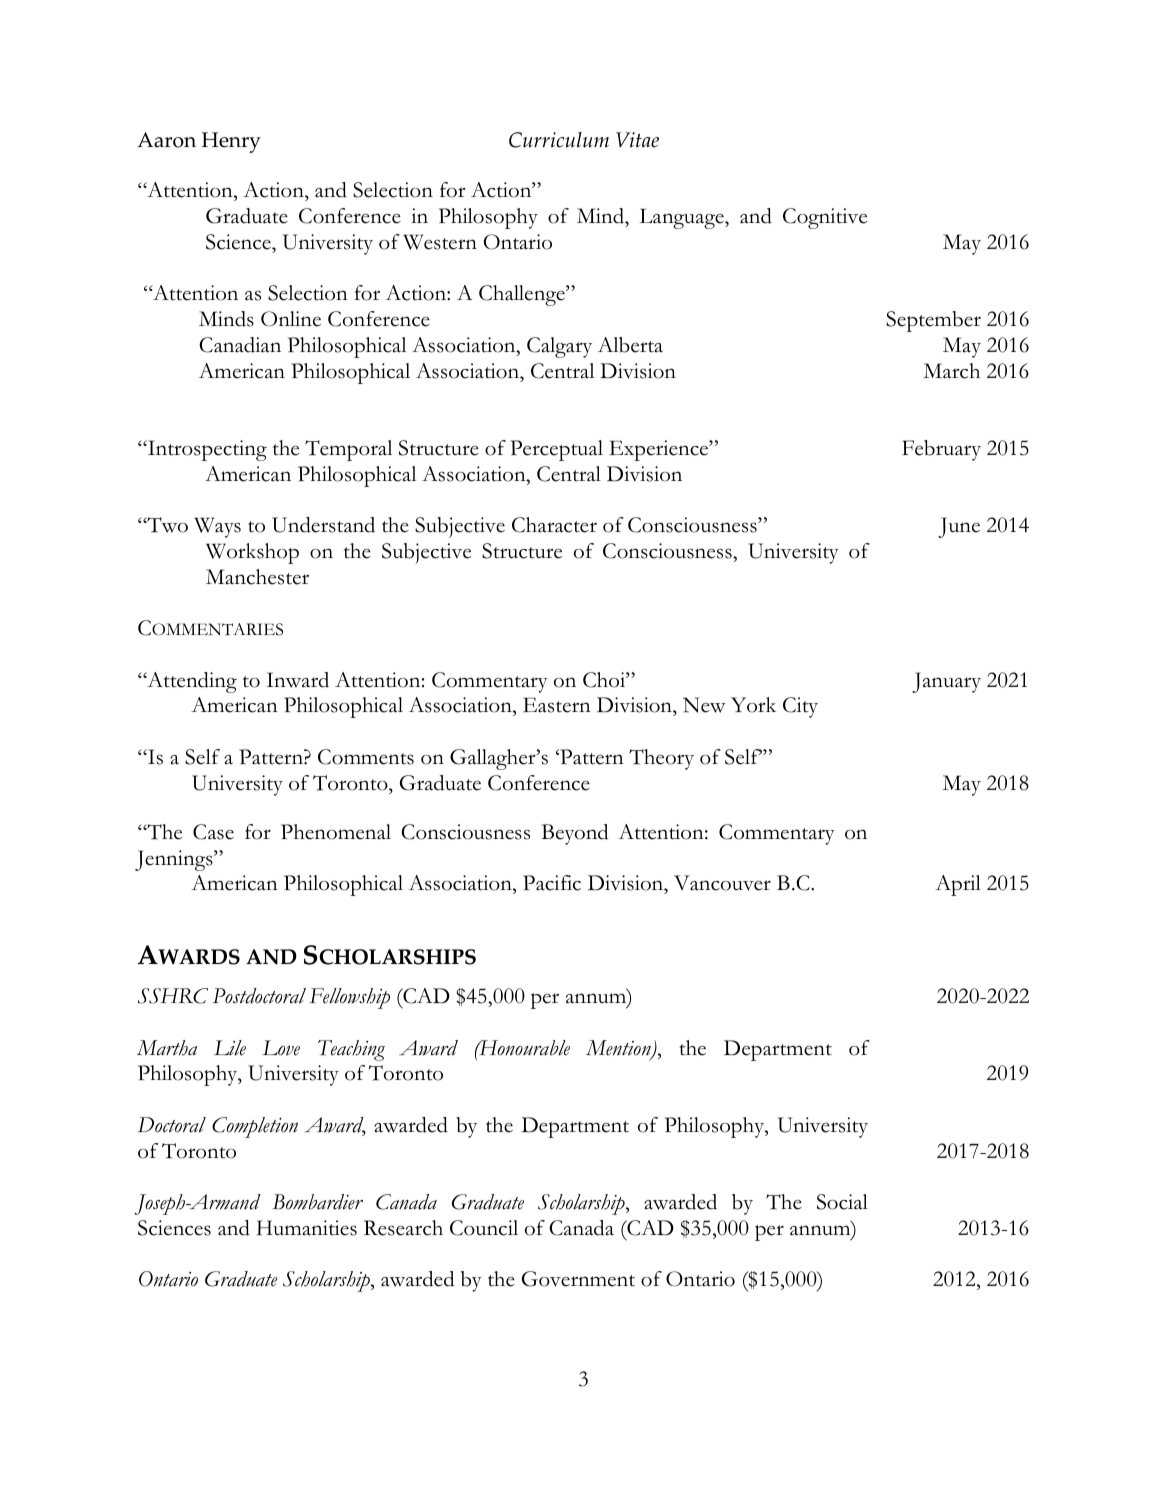 The width and height of the page is (1167, 1510). I want to click on Humanities, so click(307, 1228).
